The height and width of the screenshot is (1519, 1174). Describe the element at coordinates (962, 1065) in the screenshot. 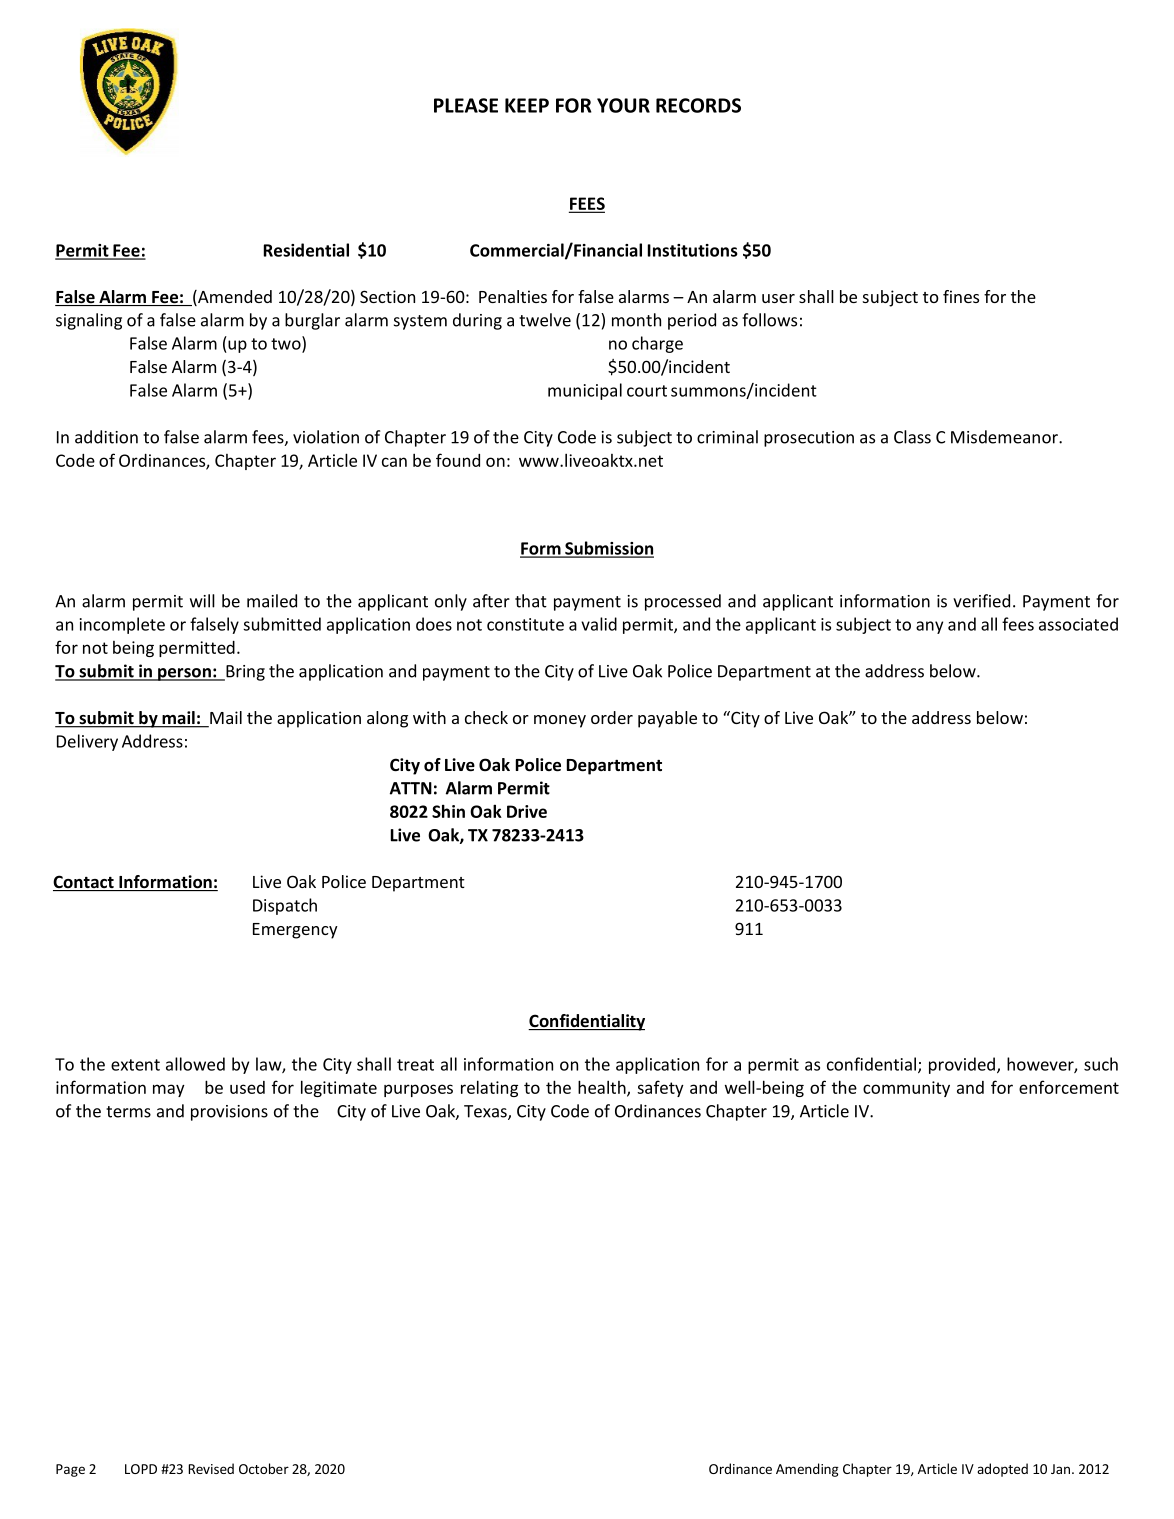

I see `provided` at that location.
